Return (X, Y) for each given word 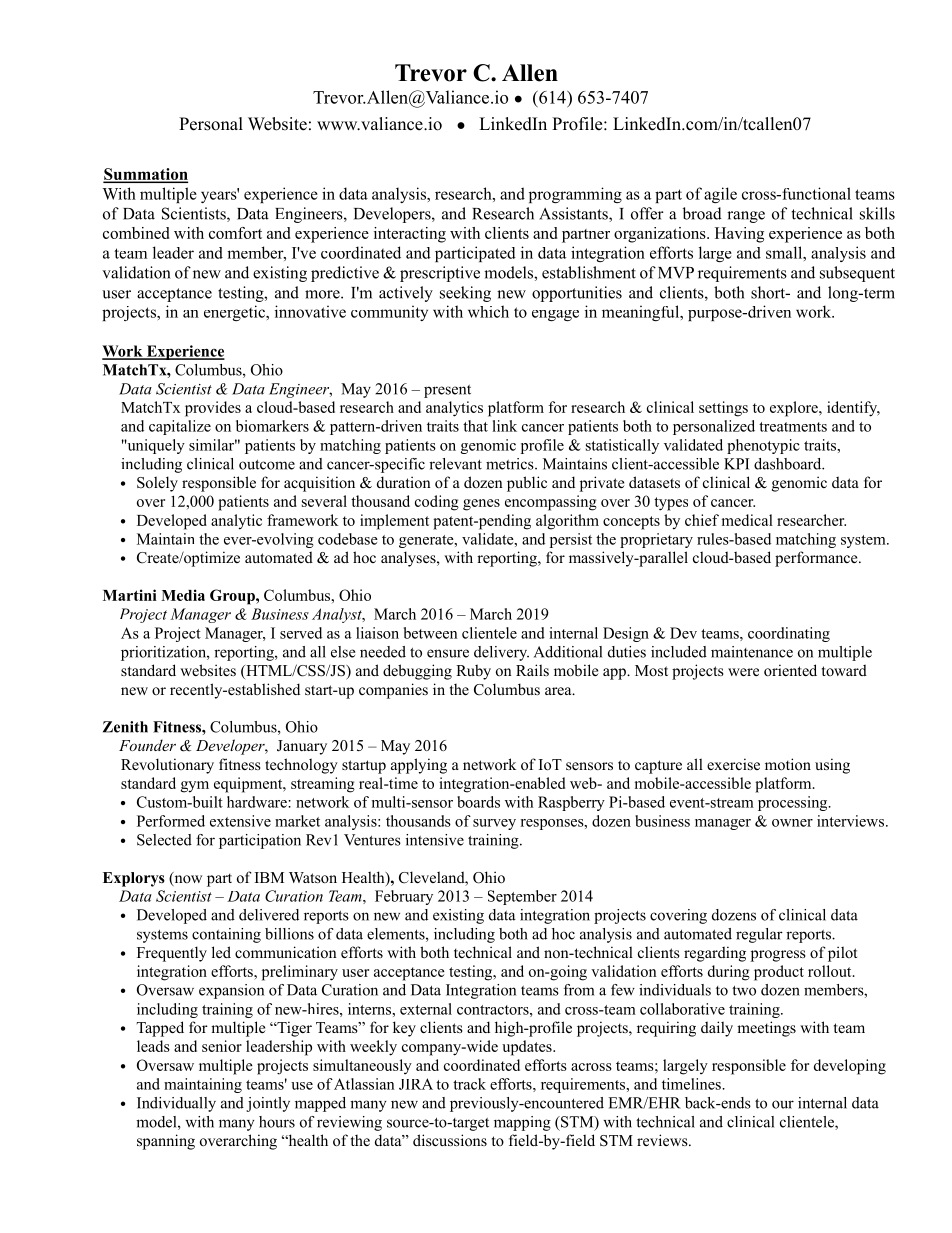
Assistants (574, 214)
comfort (235, 233)
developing (850, 1067)
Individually (176, 1104)
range (746, 217)
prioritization (165, 653)
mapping (522, 1123)
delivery (501, 653)
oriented (790, 670)
